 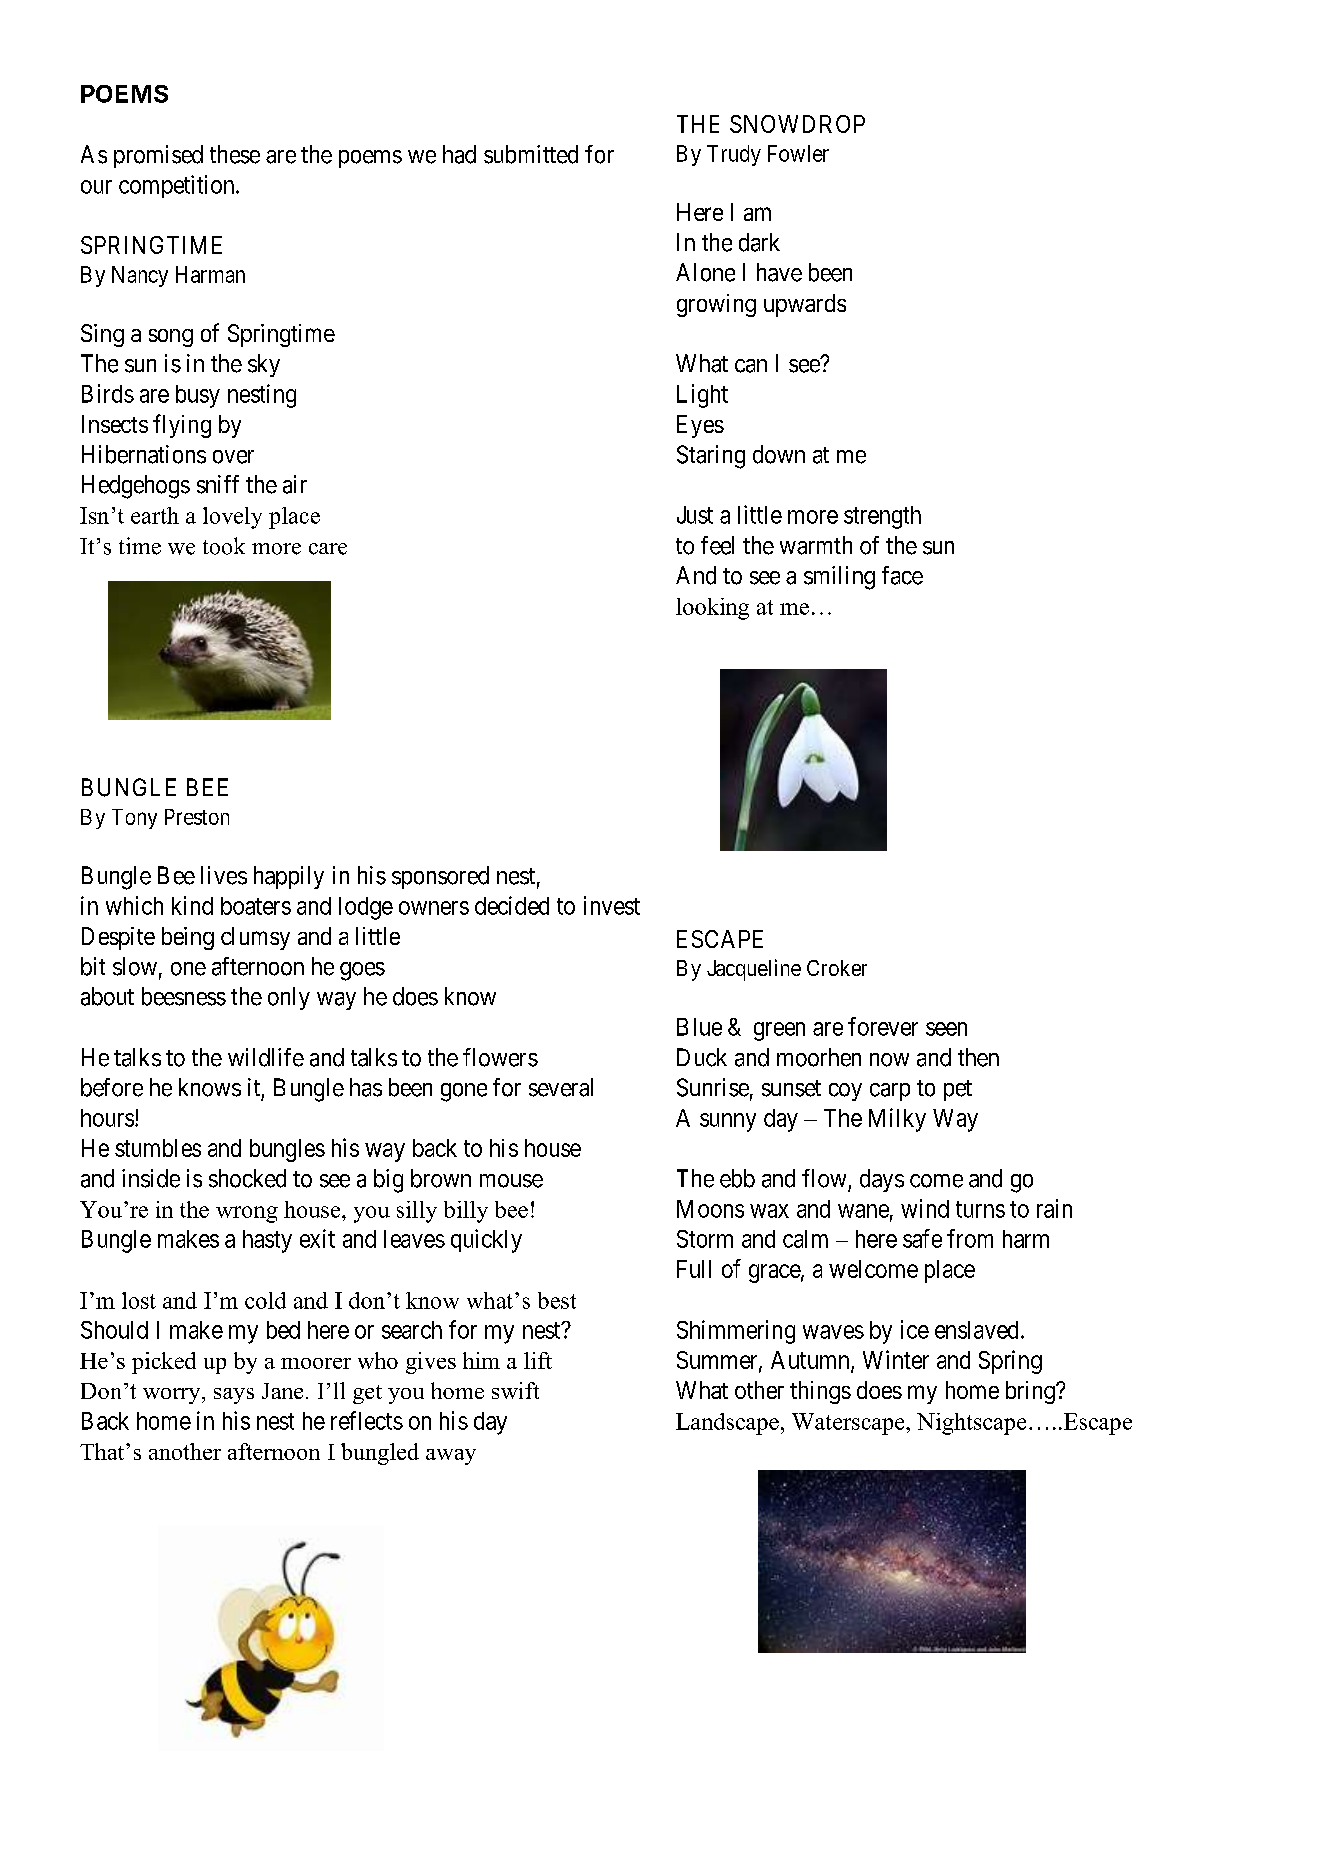 What do you see at coordinates (234, 1396) in the screenshot?
I see `says` at bounding box center [234, 1396].
